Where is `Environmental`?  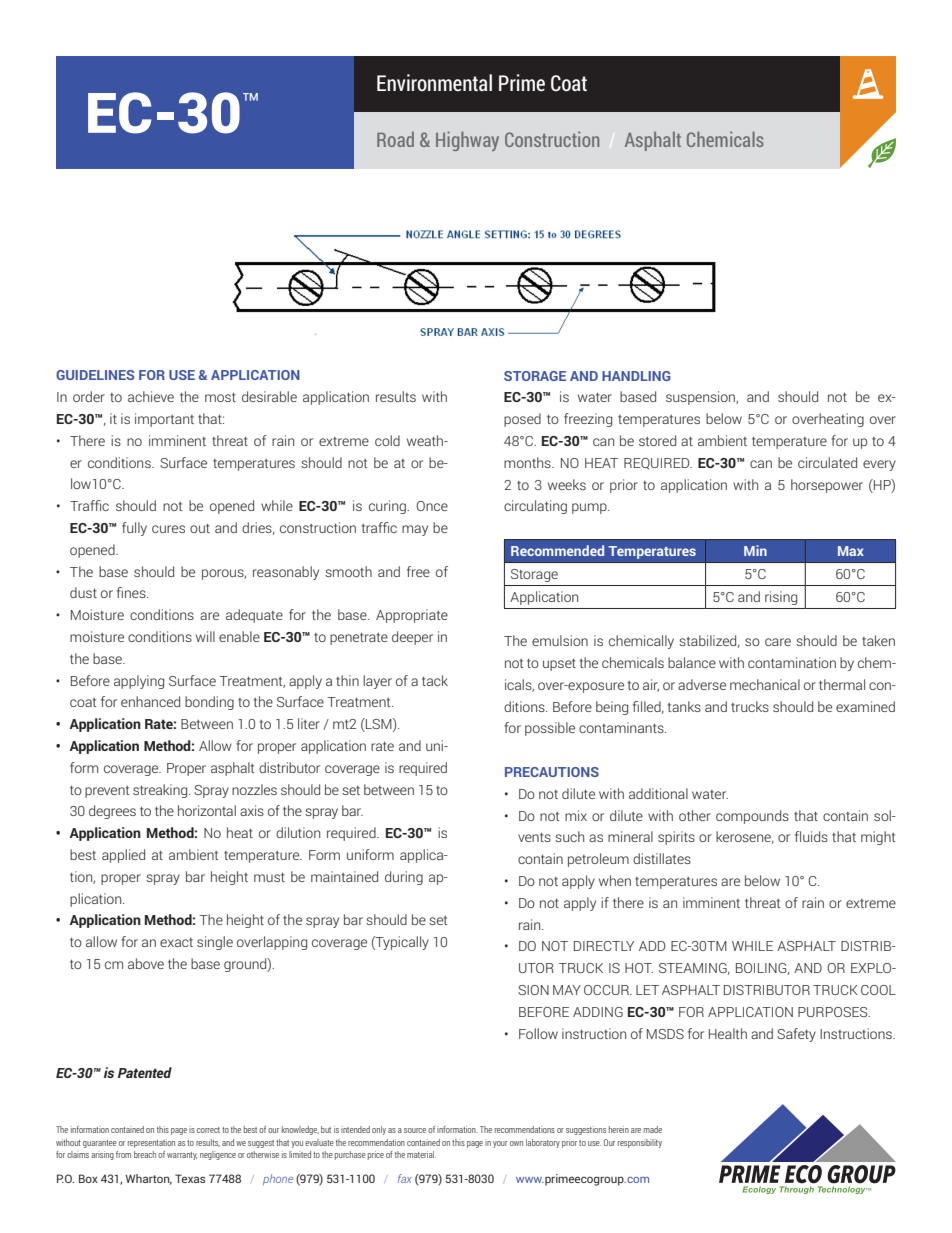
Environmental is located at coordinates (434, 82).
